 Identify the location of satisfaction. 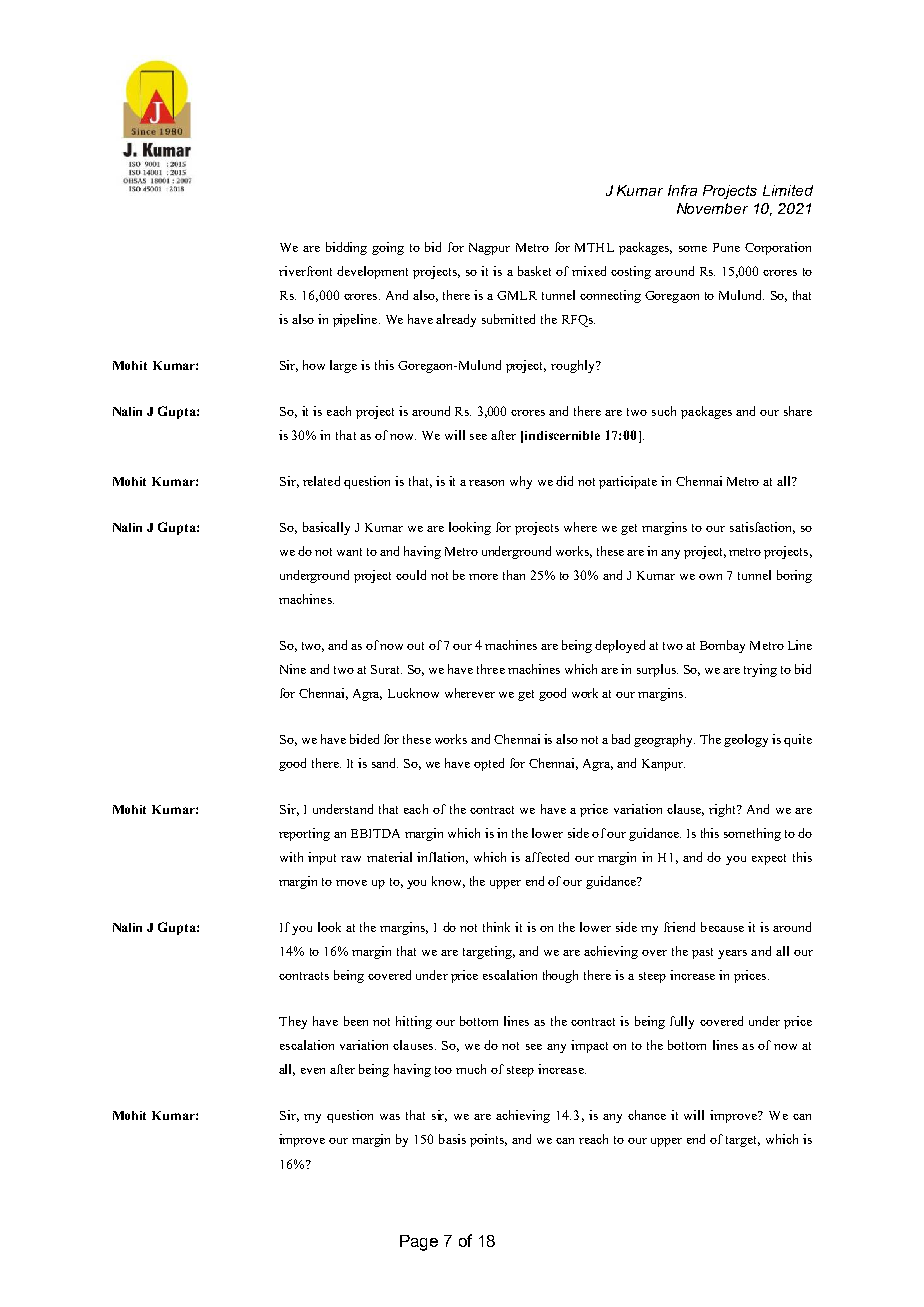
(762, 528).
